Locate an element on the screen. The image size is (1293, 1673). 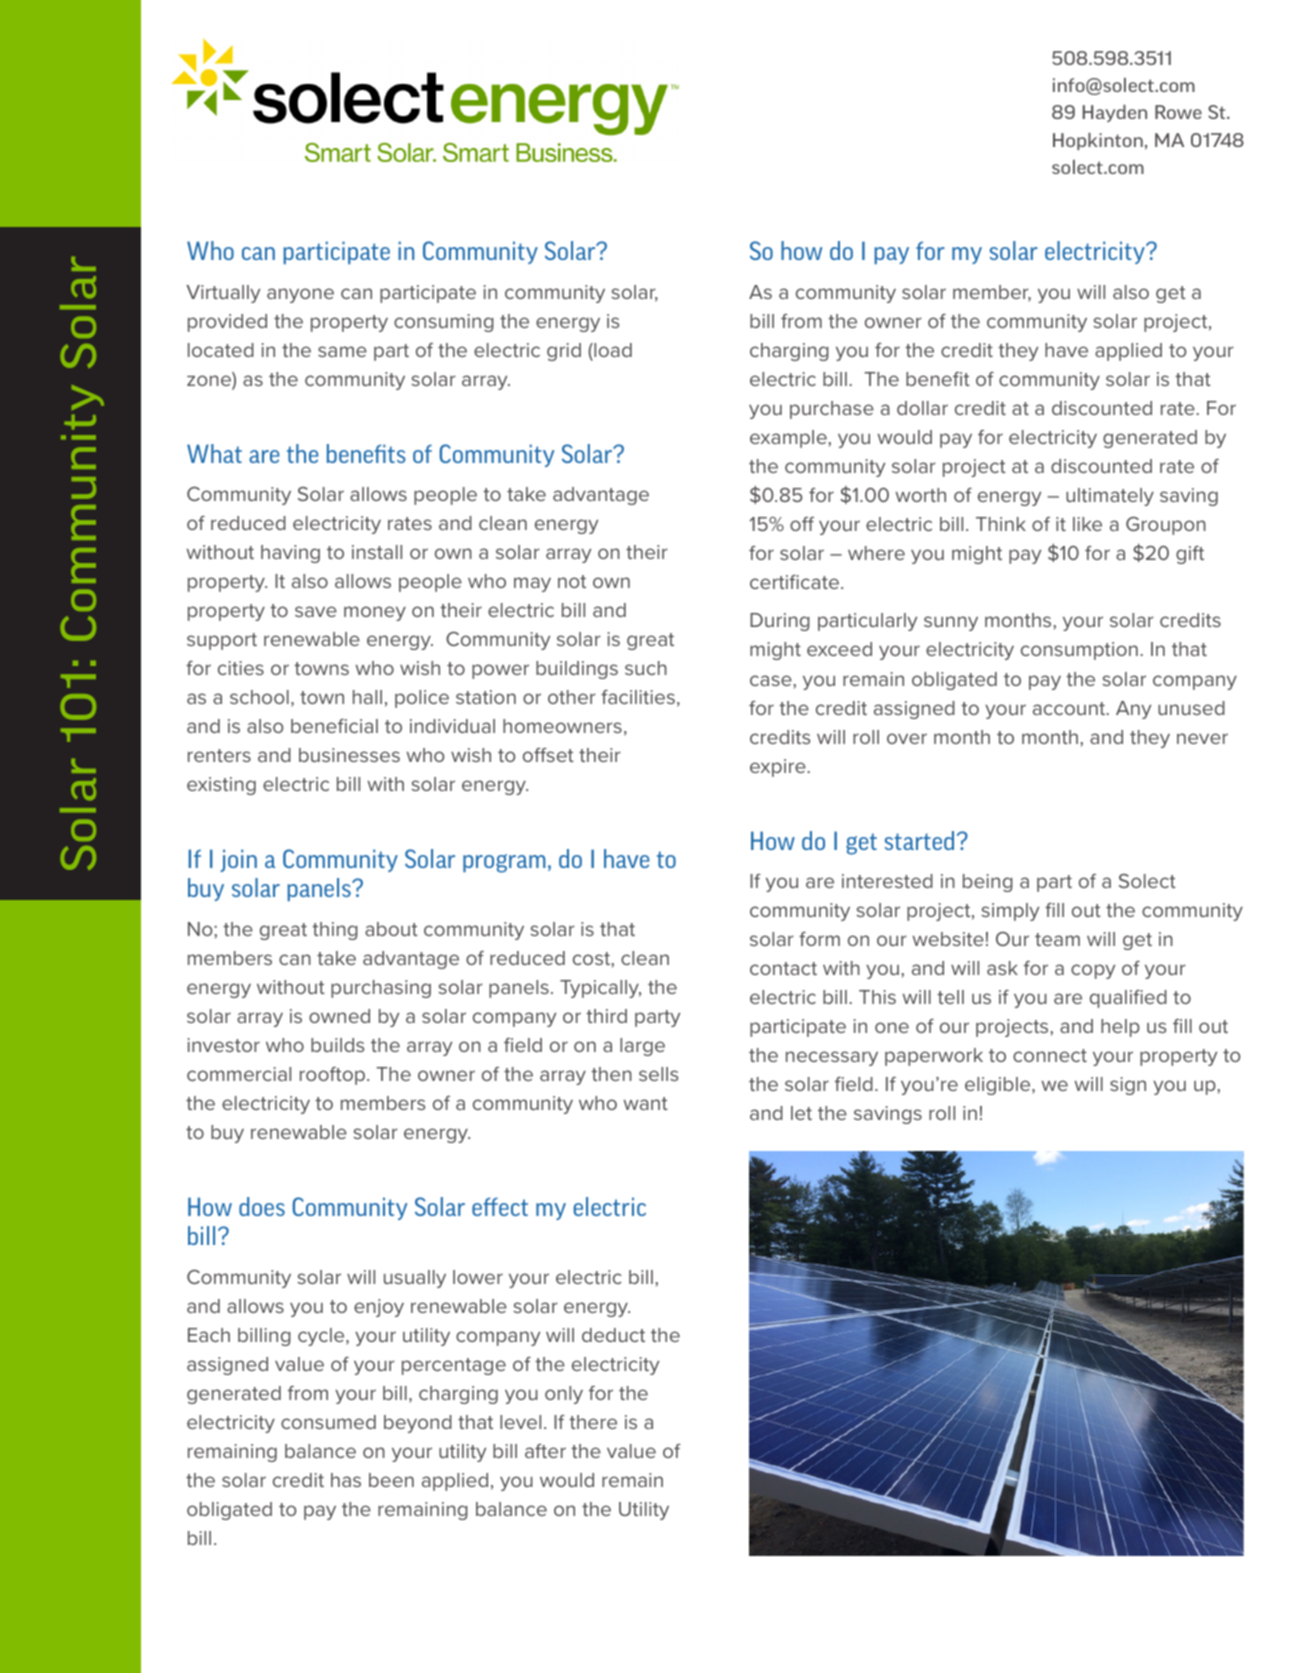
expire is located at coordinates (779, 768).
